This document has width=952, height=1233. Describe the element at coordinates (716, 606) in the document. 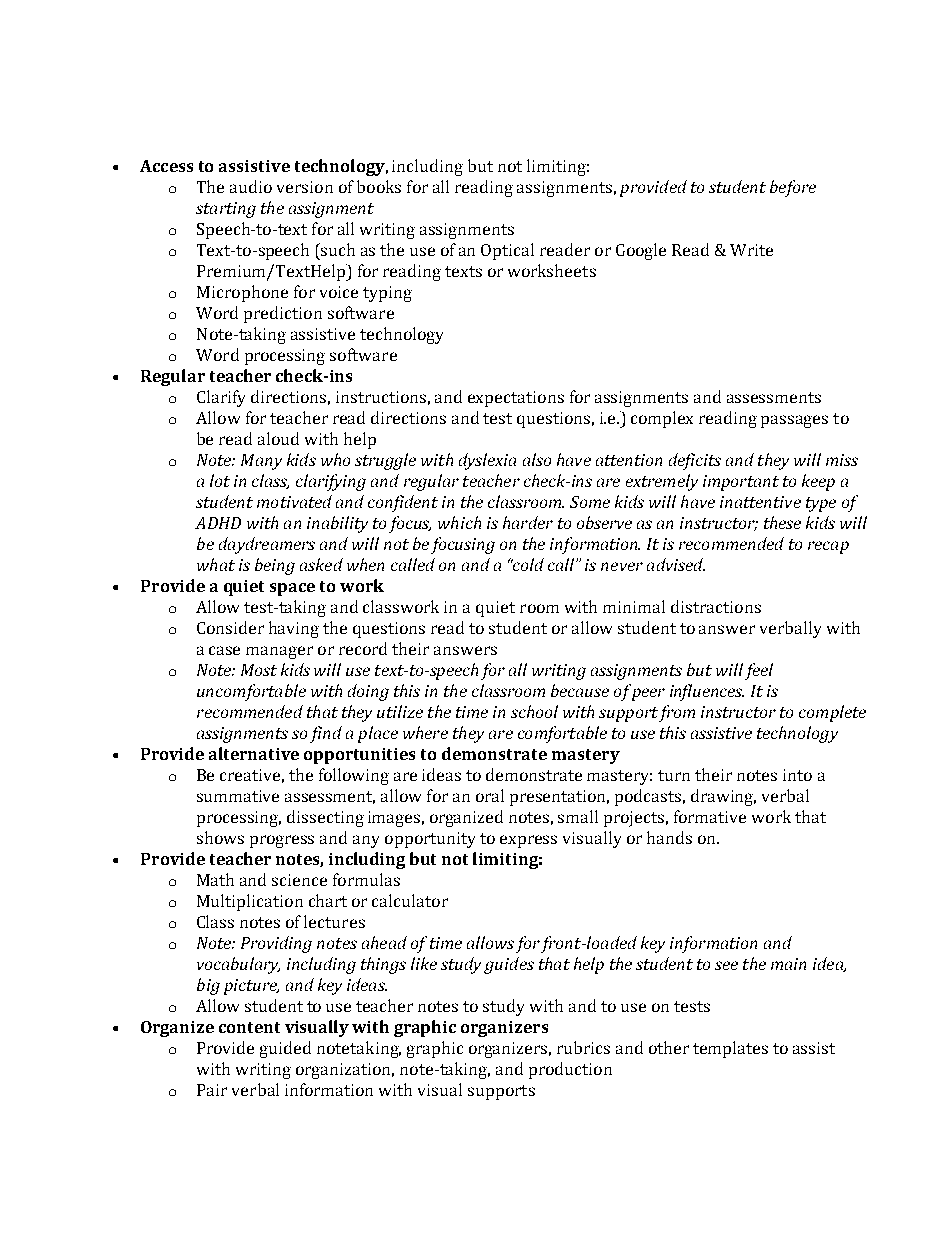

I see `distractions` at that location.
